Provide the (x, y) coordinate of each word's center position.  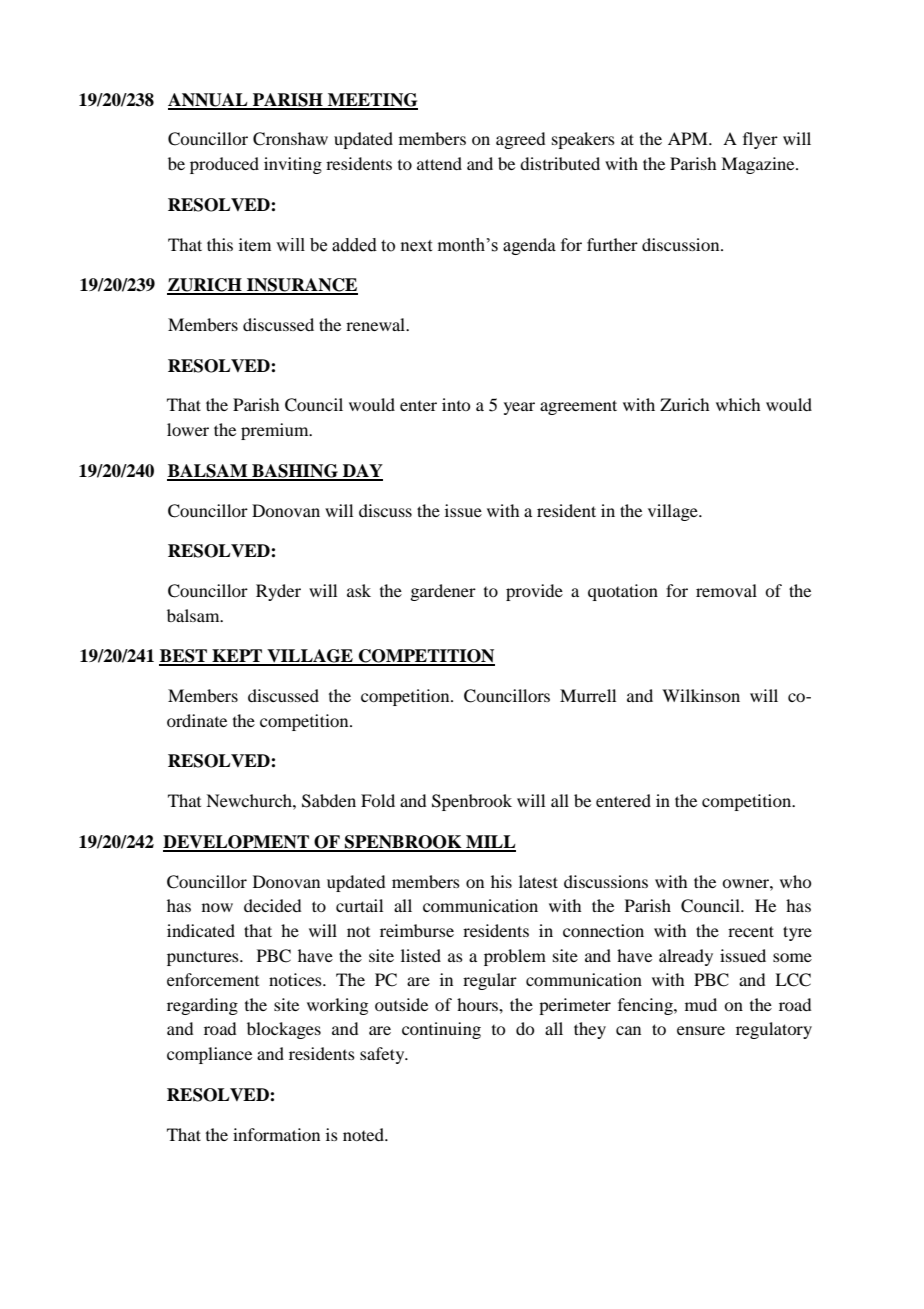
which (738, 404)
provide (534, 592)
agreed (520, 140)
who (796, 881)
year (519, 408)
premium (276, 431)
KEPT (237, 657)
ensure (701, 1030)
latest (538, 881)
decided (272, 905)
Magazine (759, 165)
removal (726, 590)
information (276, 1134)
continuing (441, 1030)
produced (224, 165)
